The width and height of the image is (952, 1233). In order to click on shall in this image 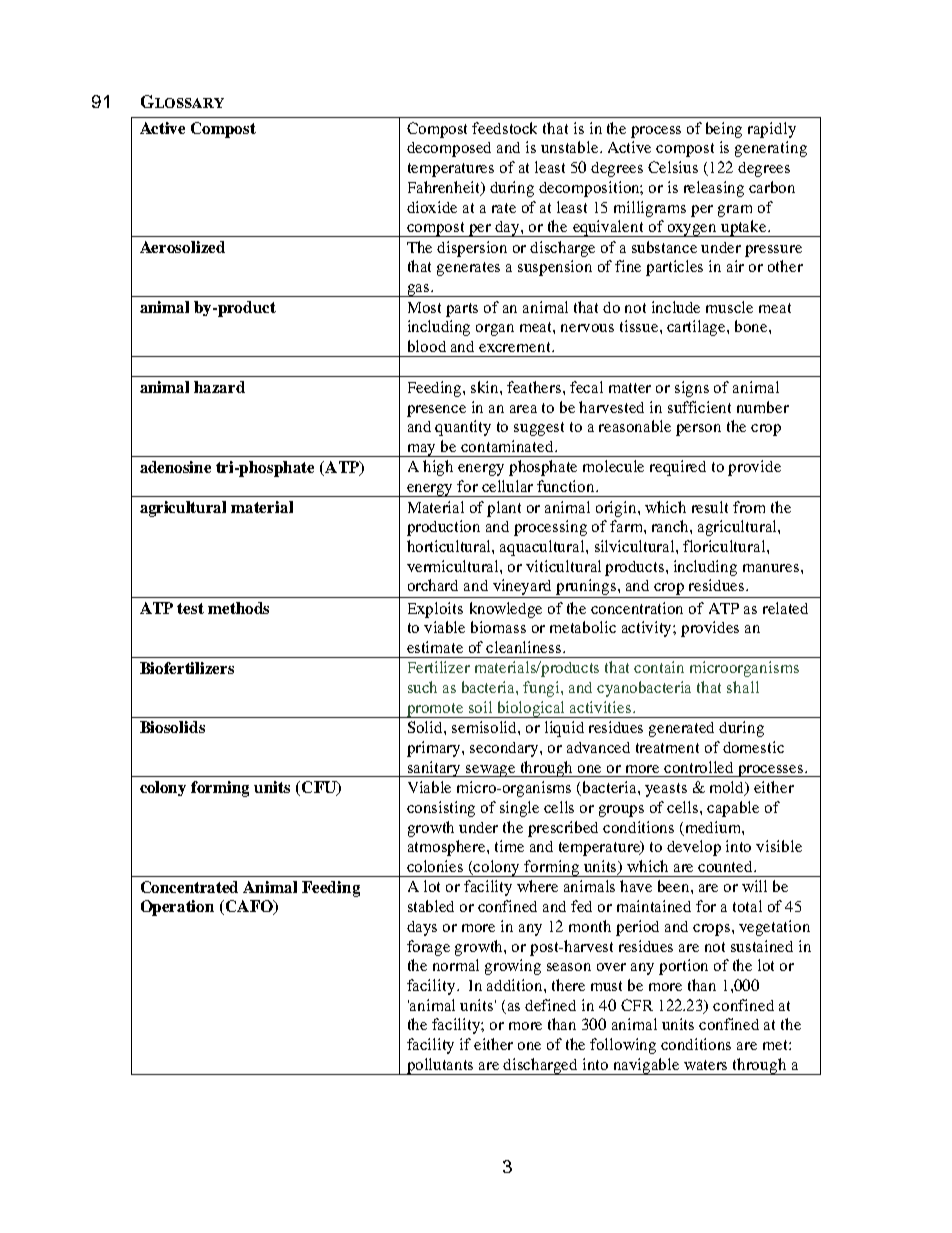, I will do `click(743, 687)`.
